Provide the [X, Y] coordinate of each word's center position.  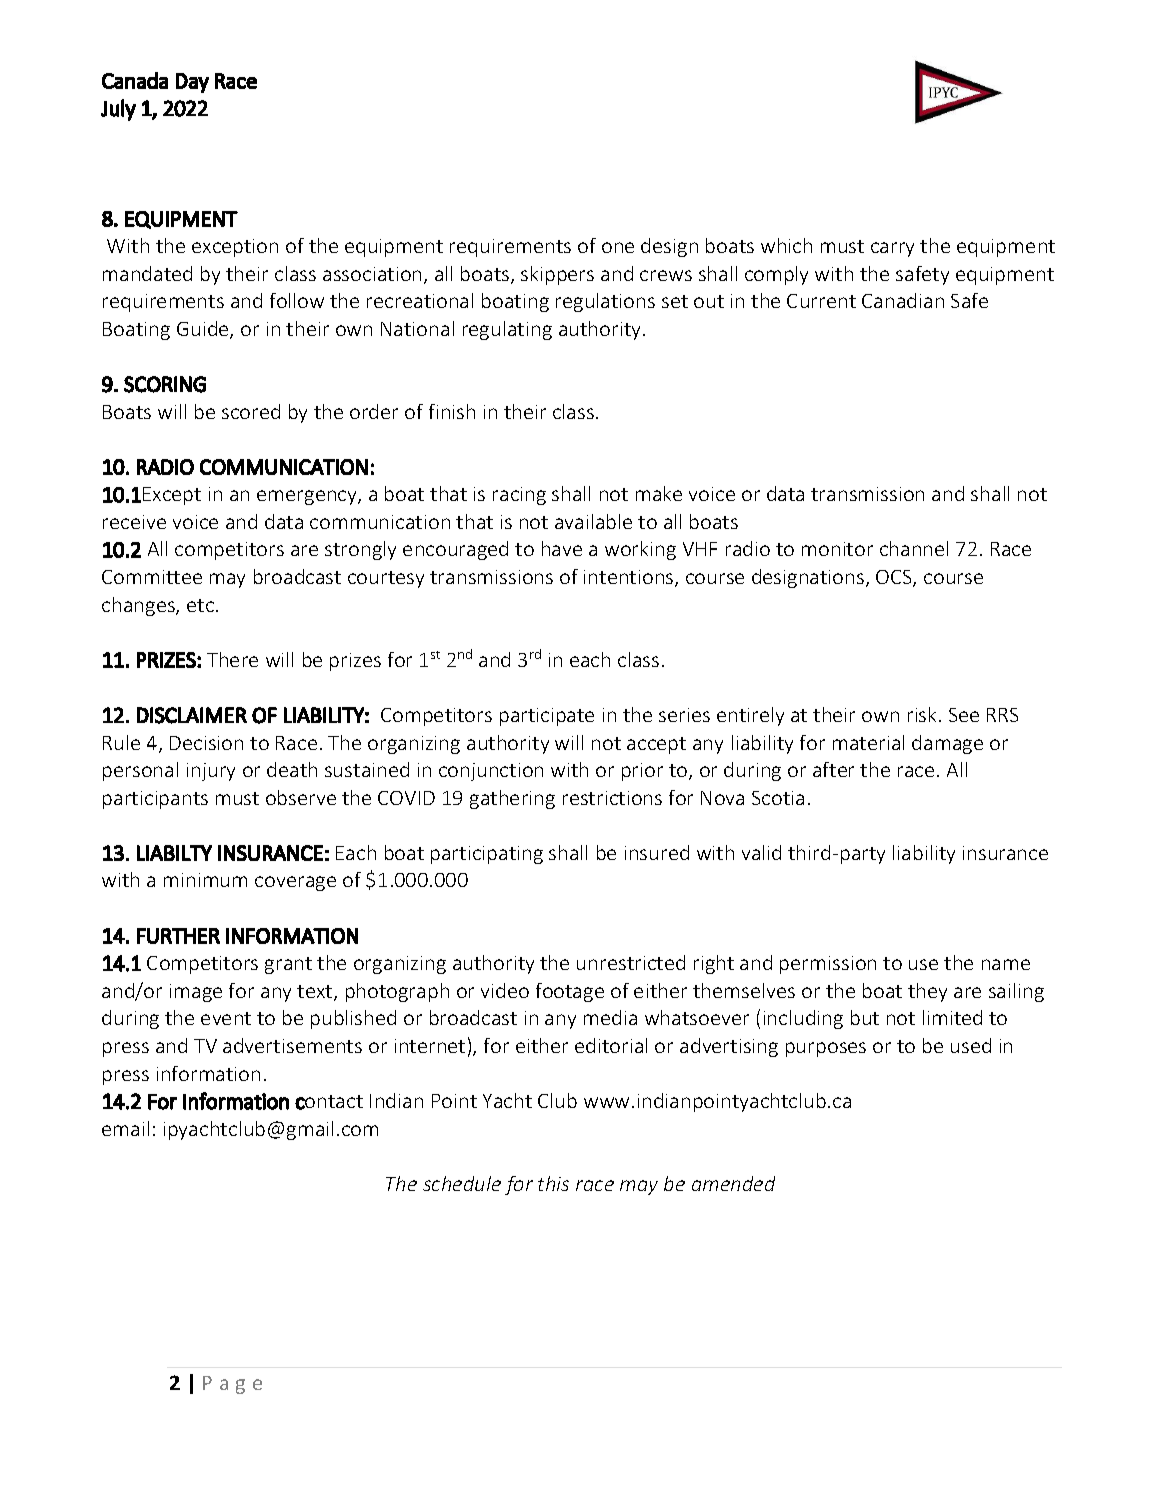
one [618, 247]
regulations [605, 302]
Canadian [903, 300]
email [125, 1128]
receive [134, 522]
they [927, 992]
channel [914, 548]
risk [922, 714]
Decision [206, 743]
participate [547, 717]
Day [192, 83]
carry [892, 249]
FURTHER [178, 936]
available [593, 521]
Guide [204, 330]
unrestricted [631, 962]
